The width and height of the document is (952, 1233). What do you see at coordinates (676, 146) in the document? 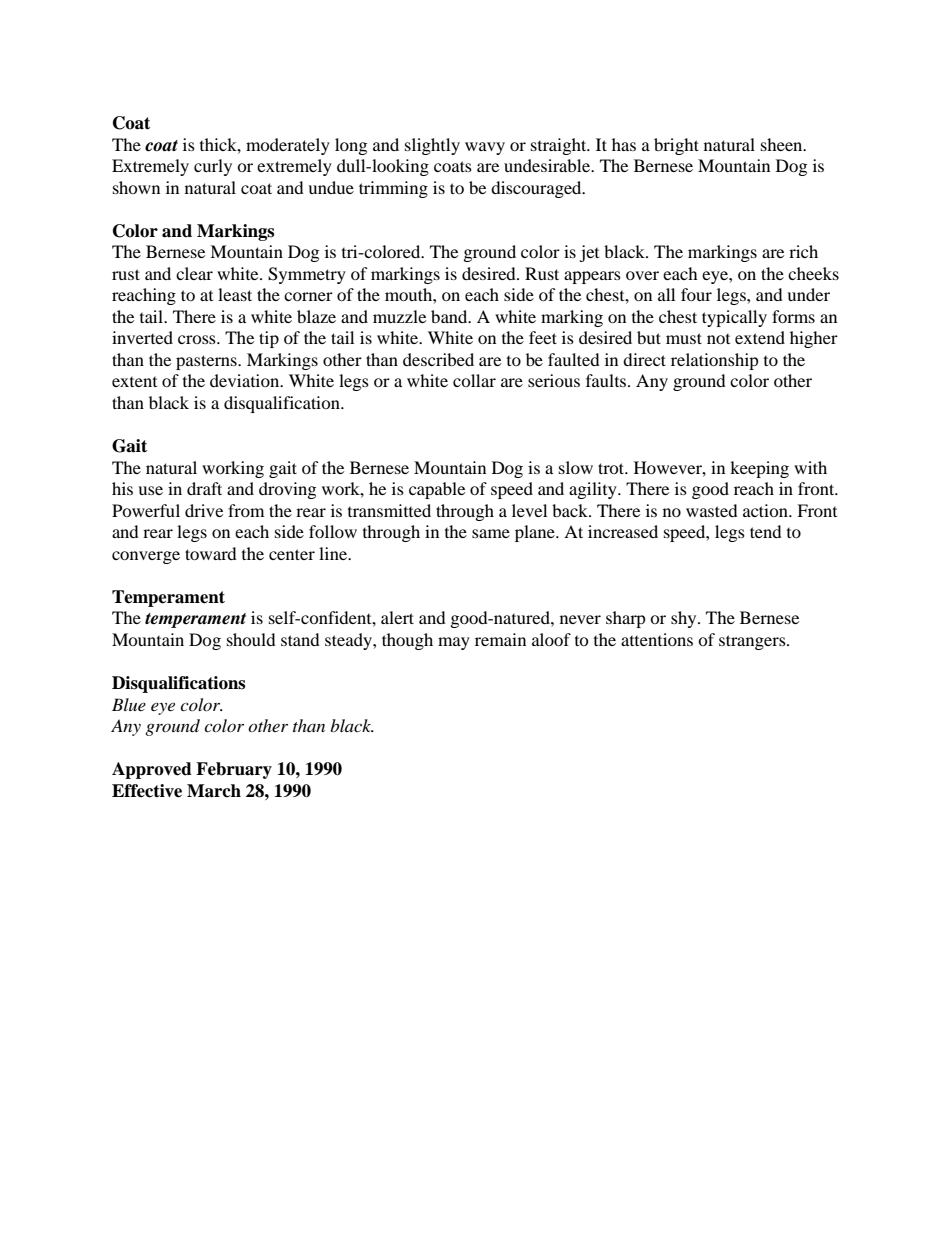
I see `bright` at bounding box center [676, 146].
